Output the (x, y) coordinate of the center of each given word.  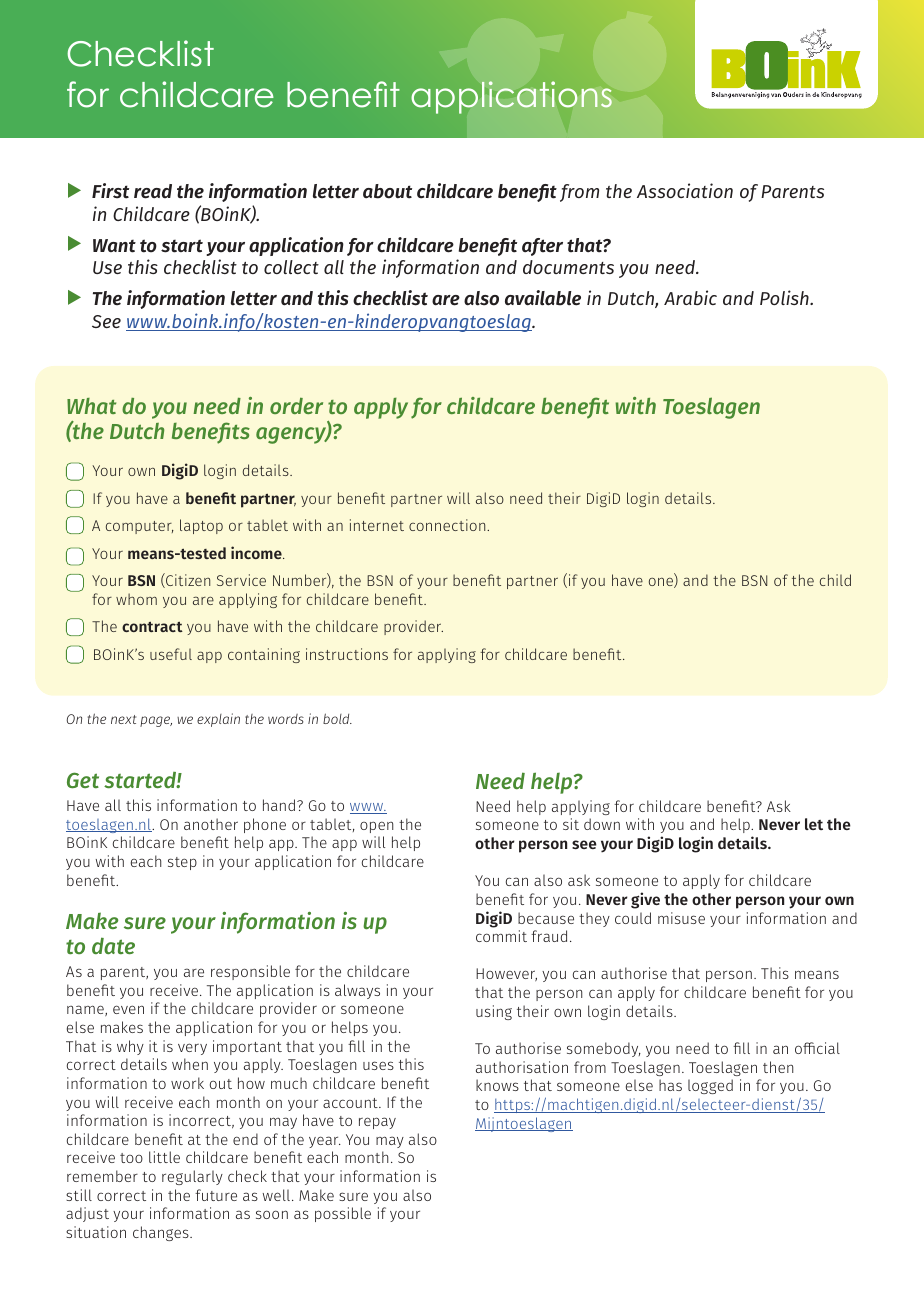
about (387, 191)
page (156, 721)
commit (501, 936)
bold (337, 718)
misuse (681, 918)
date (113, 945)
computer (140, 527)
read (153, 191)
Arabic (690, 297)
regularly (192, 1177)
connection (448, 525)
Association (685, 190)
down (602, 824)
